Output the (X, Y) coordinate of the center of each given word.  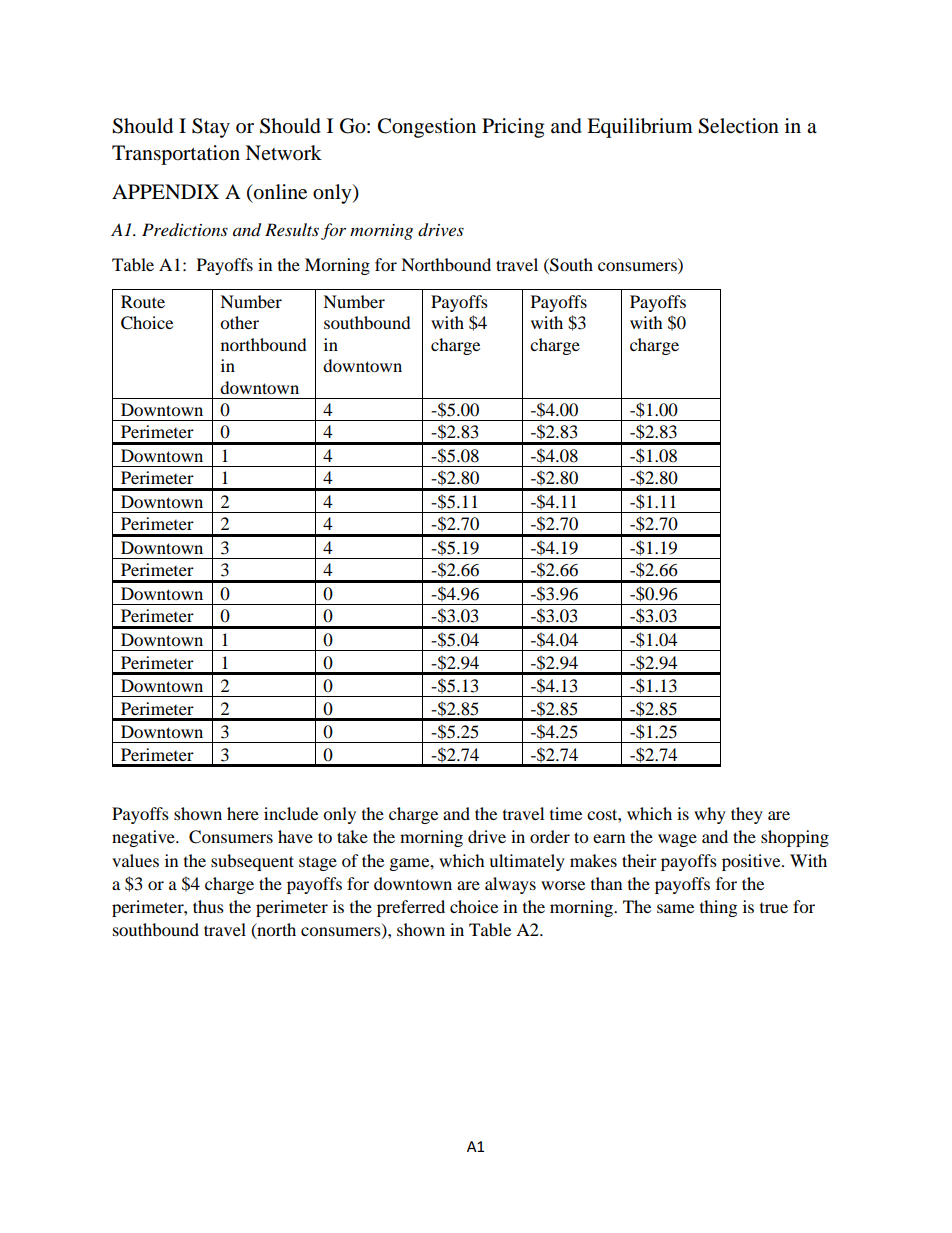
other (239, 322)
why (710, 815)
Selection (738, 126)
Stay (211, 128)
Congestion (427, 128)
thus (208, 906)
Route (143, 301)
